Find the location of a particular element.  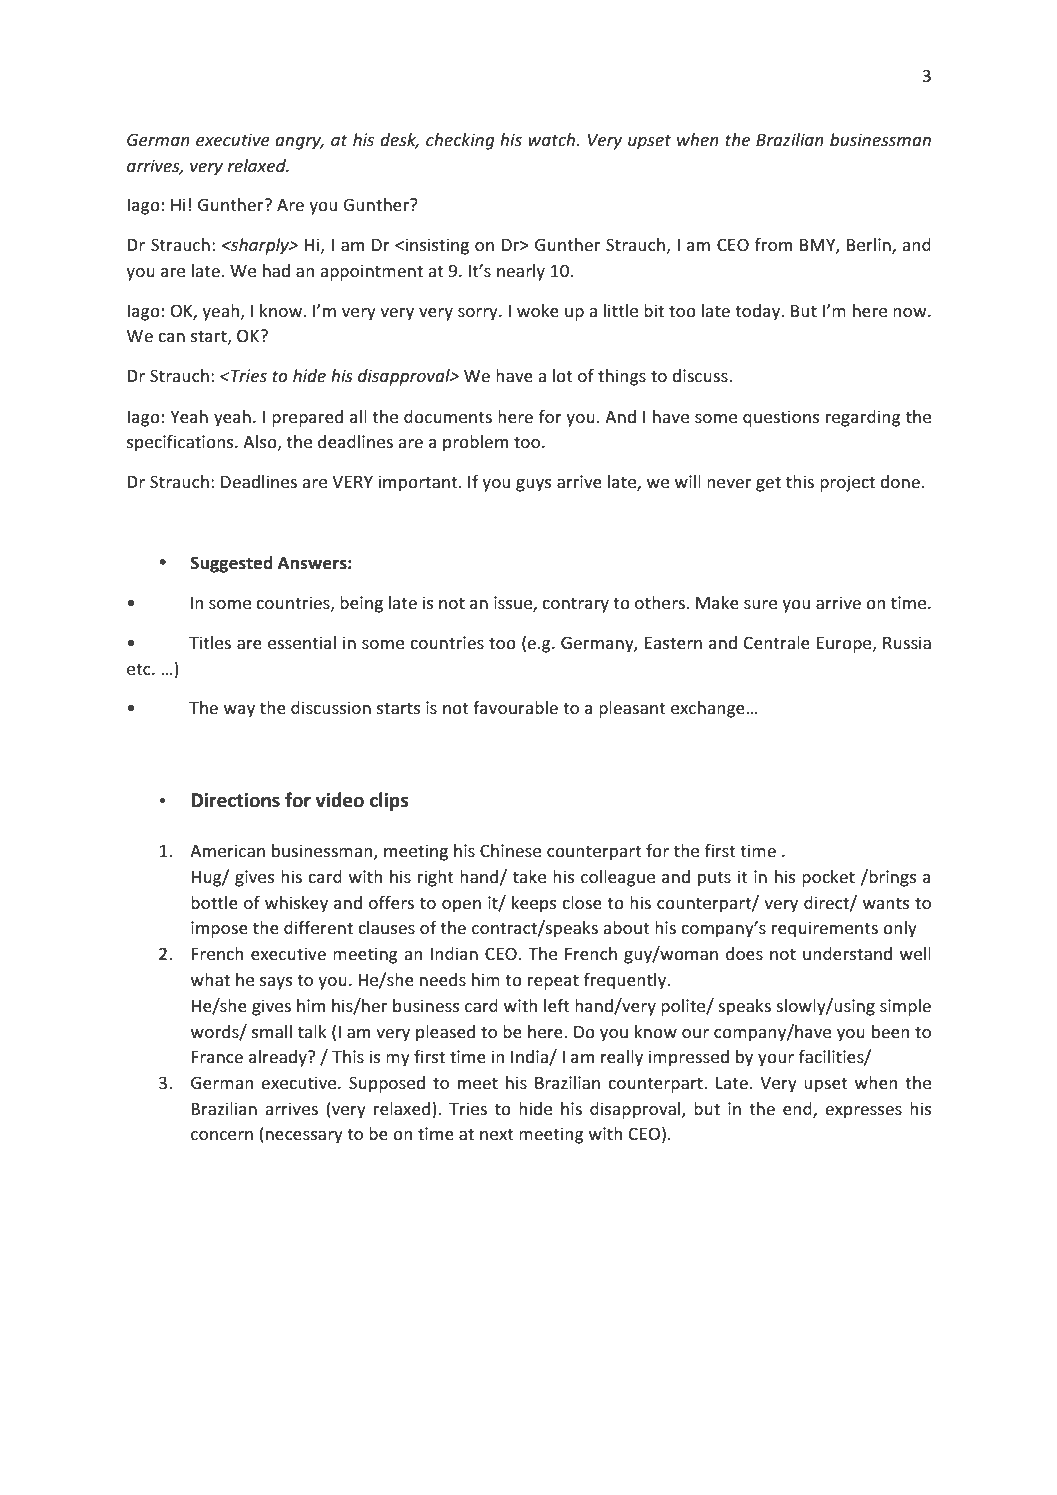

issue is located at coordinates (514, 604).
